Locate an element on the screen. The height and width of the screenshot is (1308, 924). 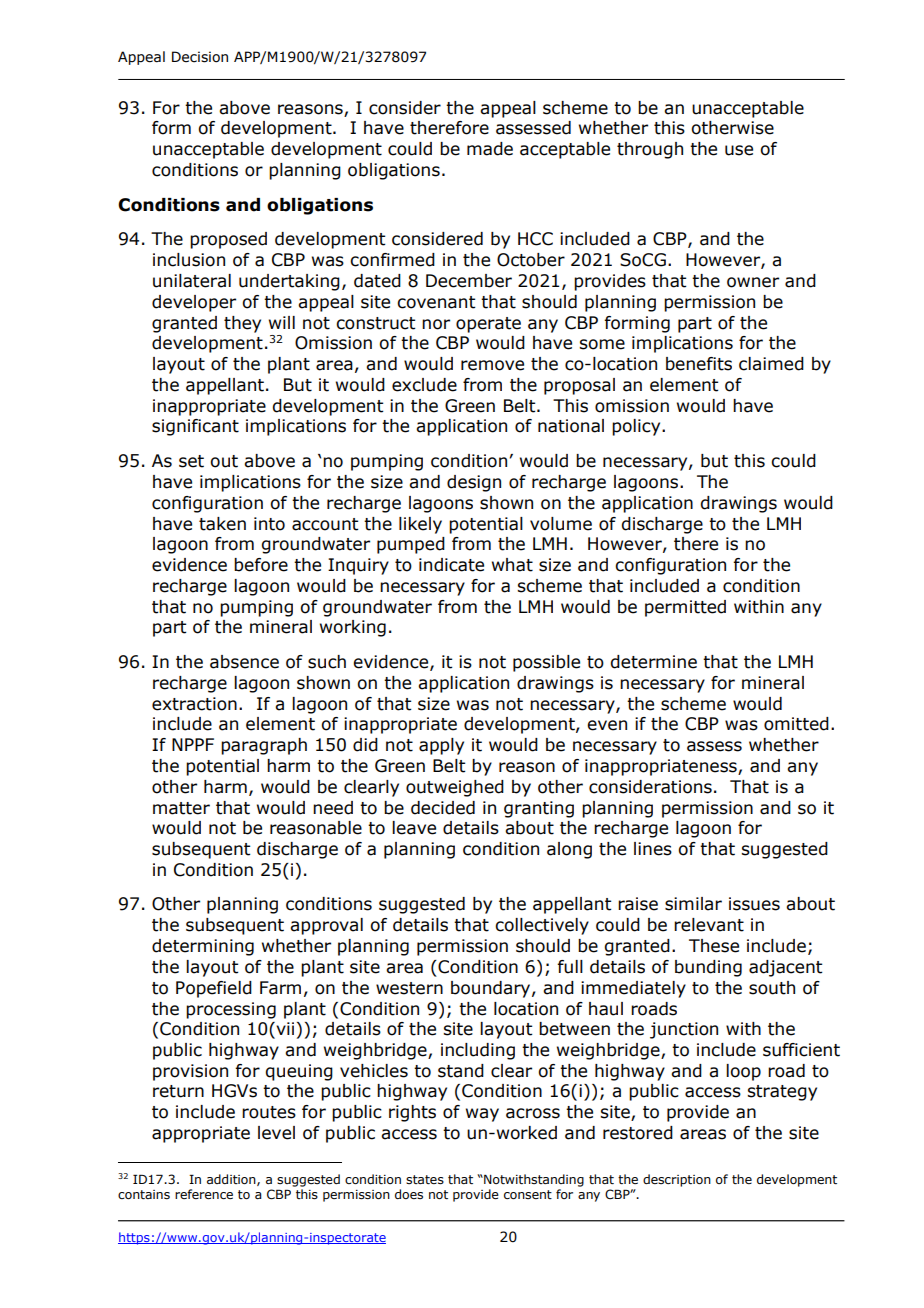
use is located at coordinates (739, 150).
